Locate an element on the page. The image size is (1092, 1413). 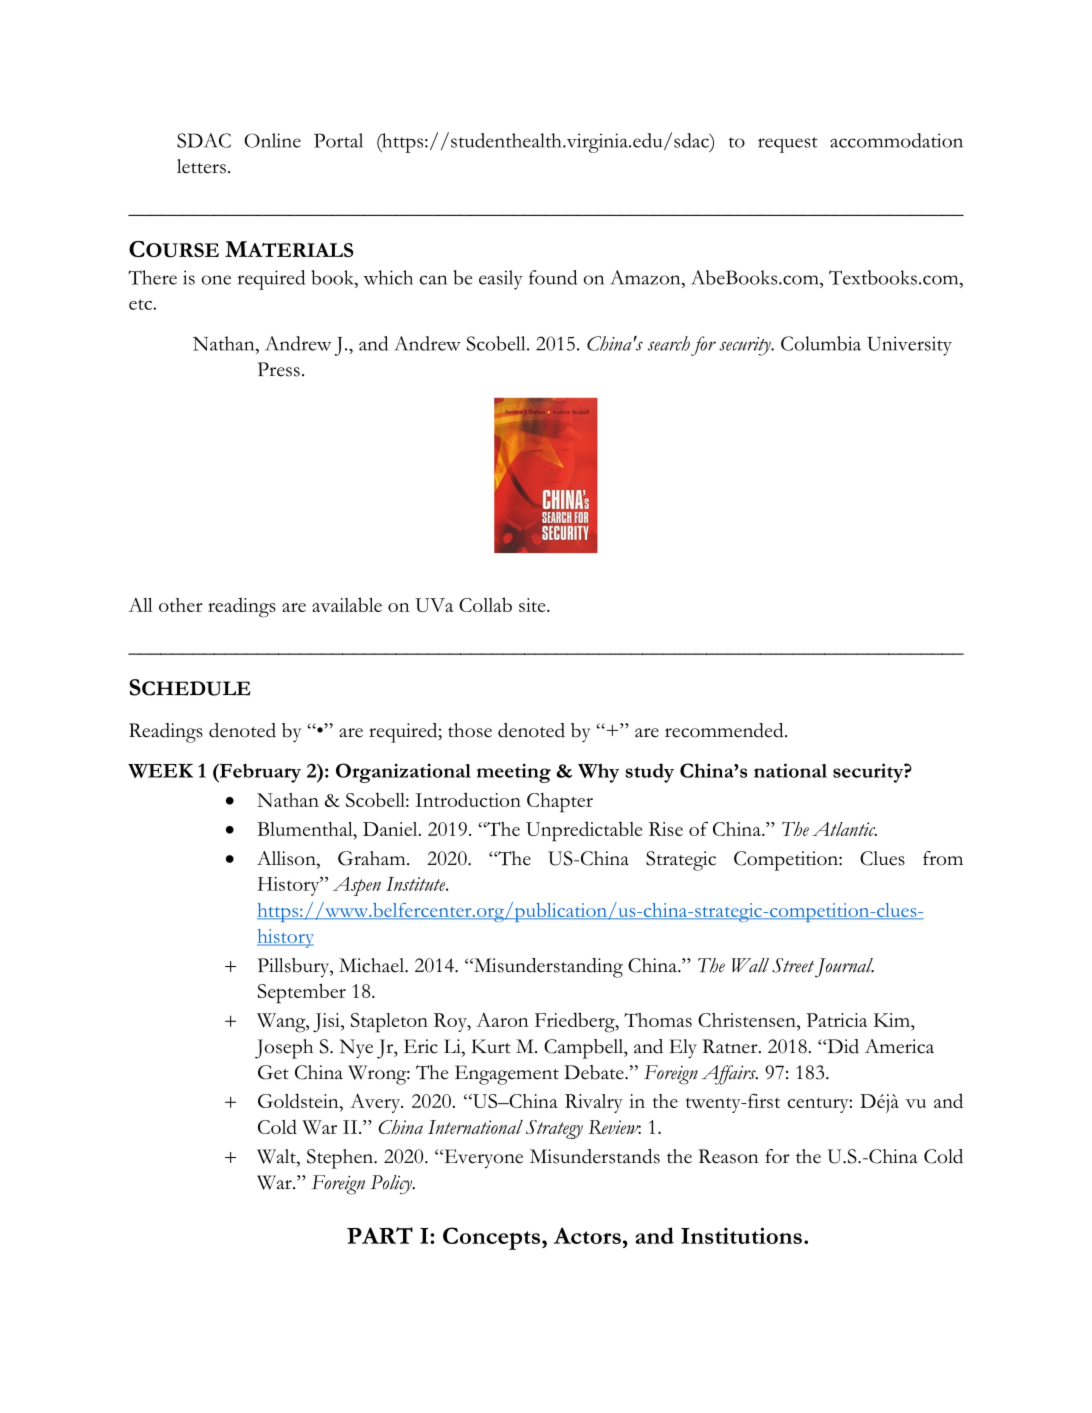
those is located at coordinates (470, 730).
